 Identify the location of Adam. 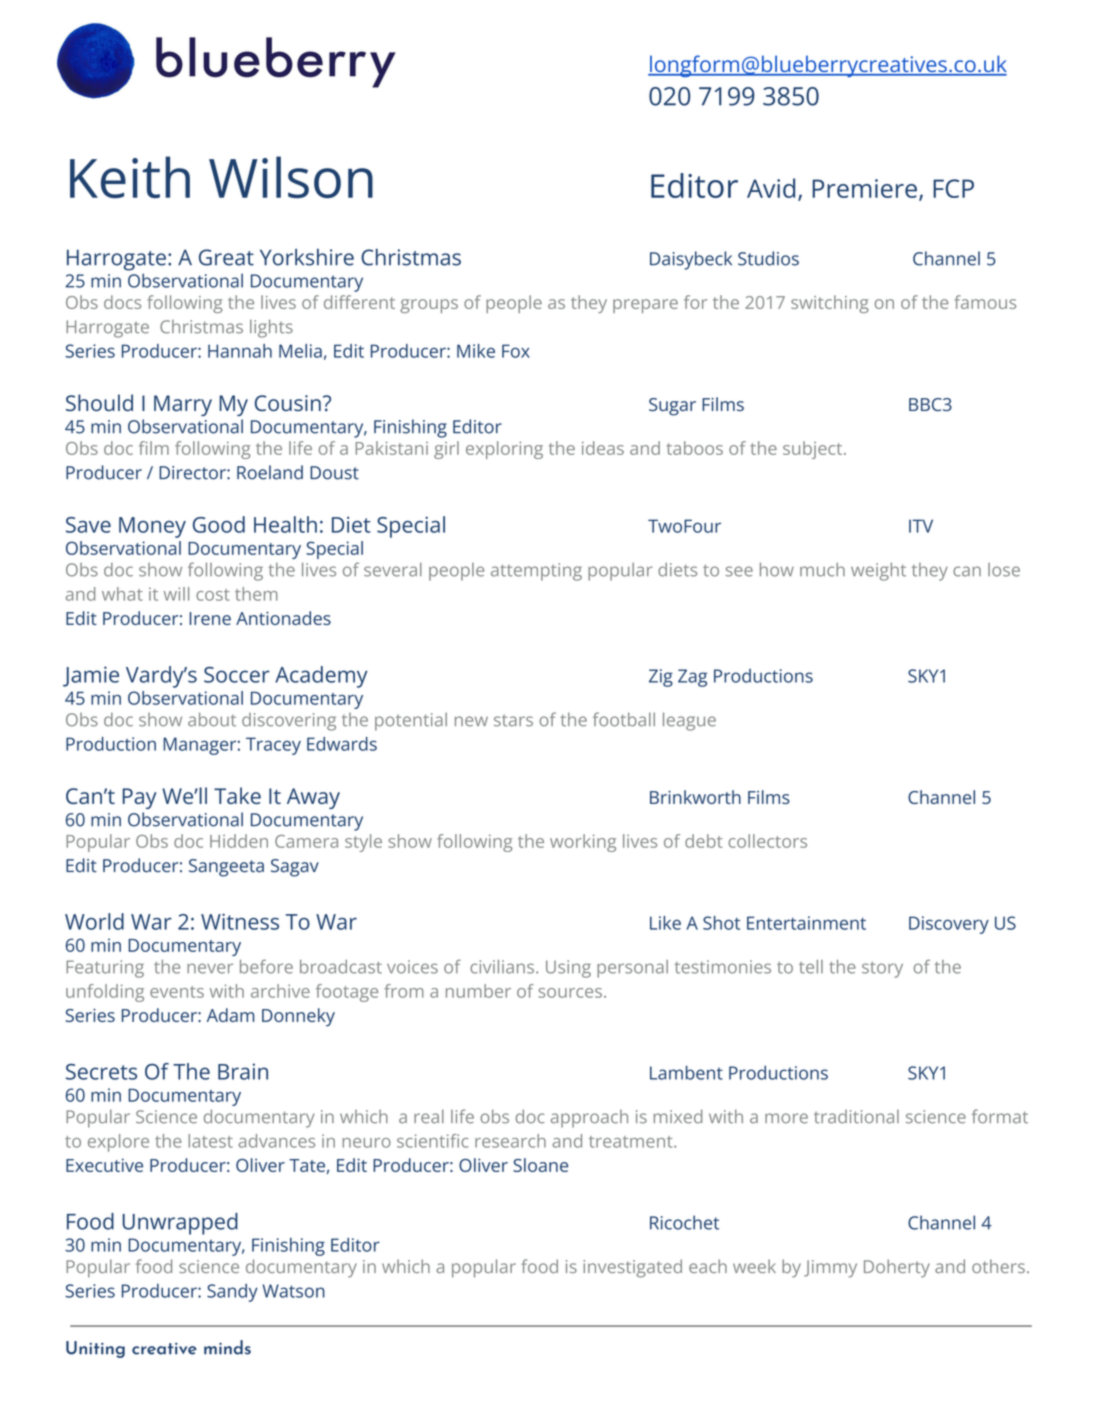
(230, 1015).
